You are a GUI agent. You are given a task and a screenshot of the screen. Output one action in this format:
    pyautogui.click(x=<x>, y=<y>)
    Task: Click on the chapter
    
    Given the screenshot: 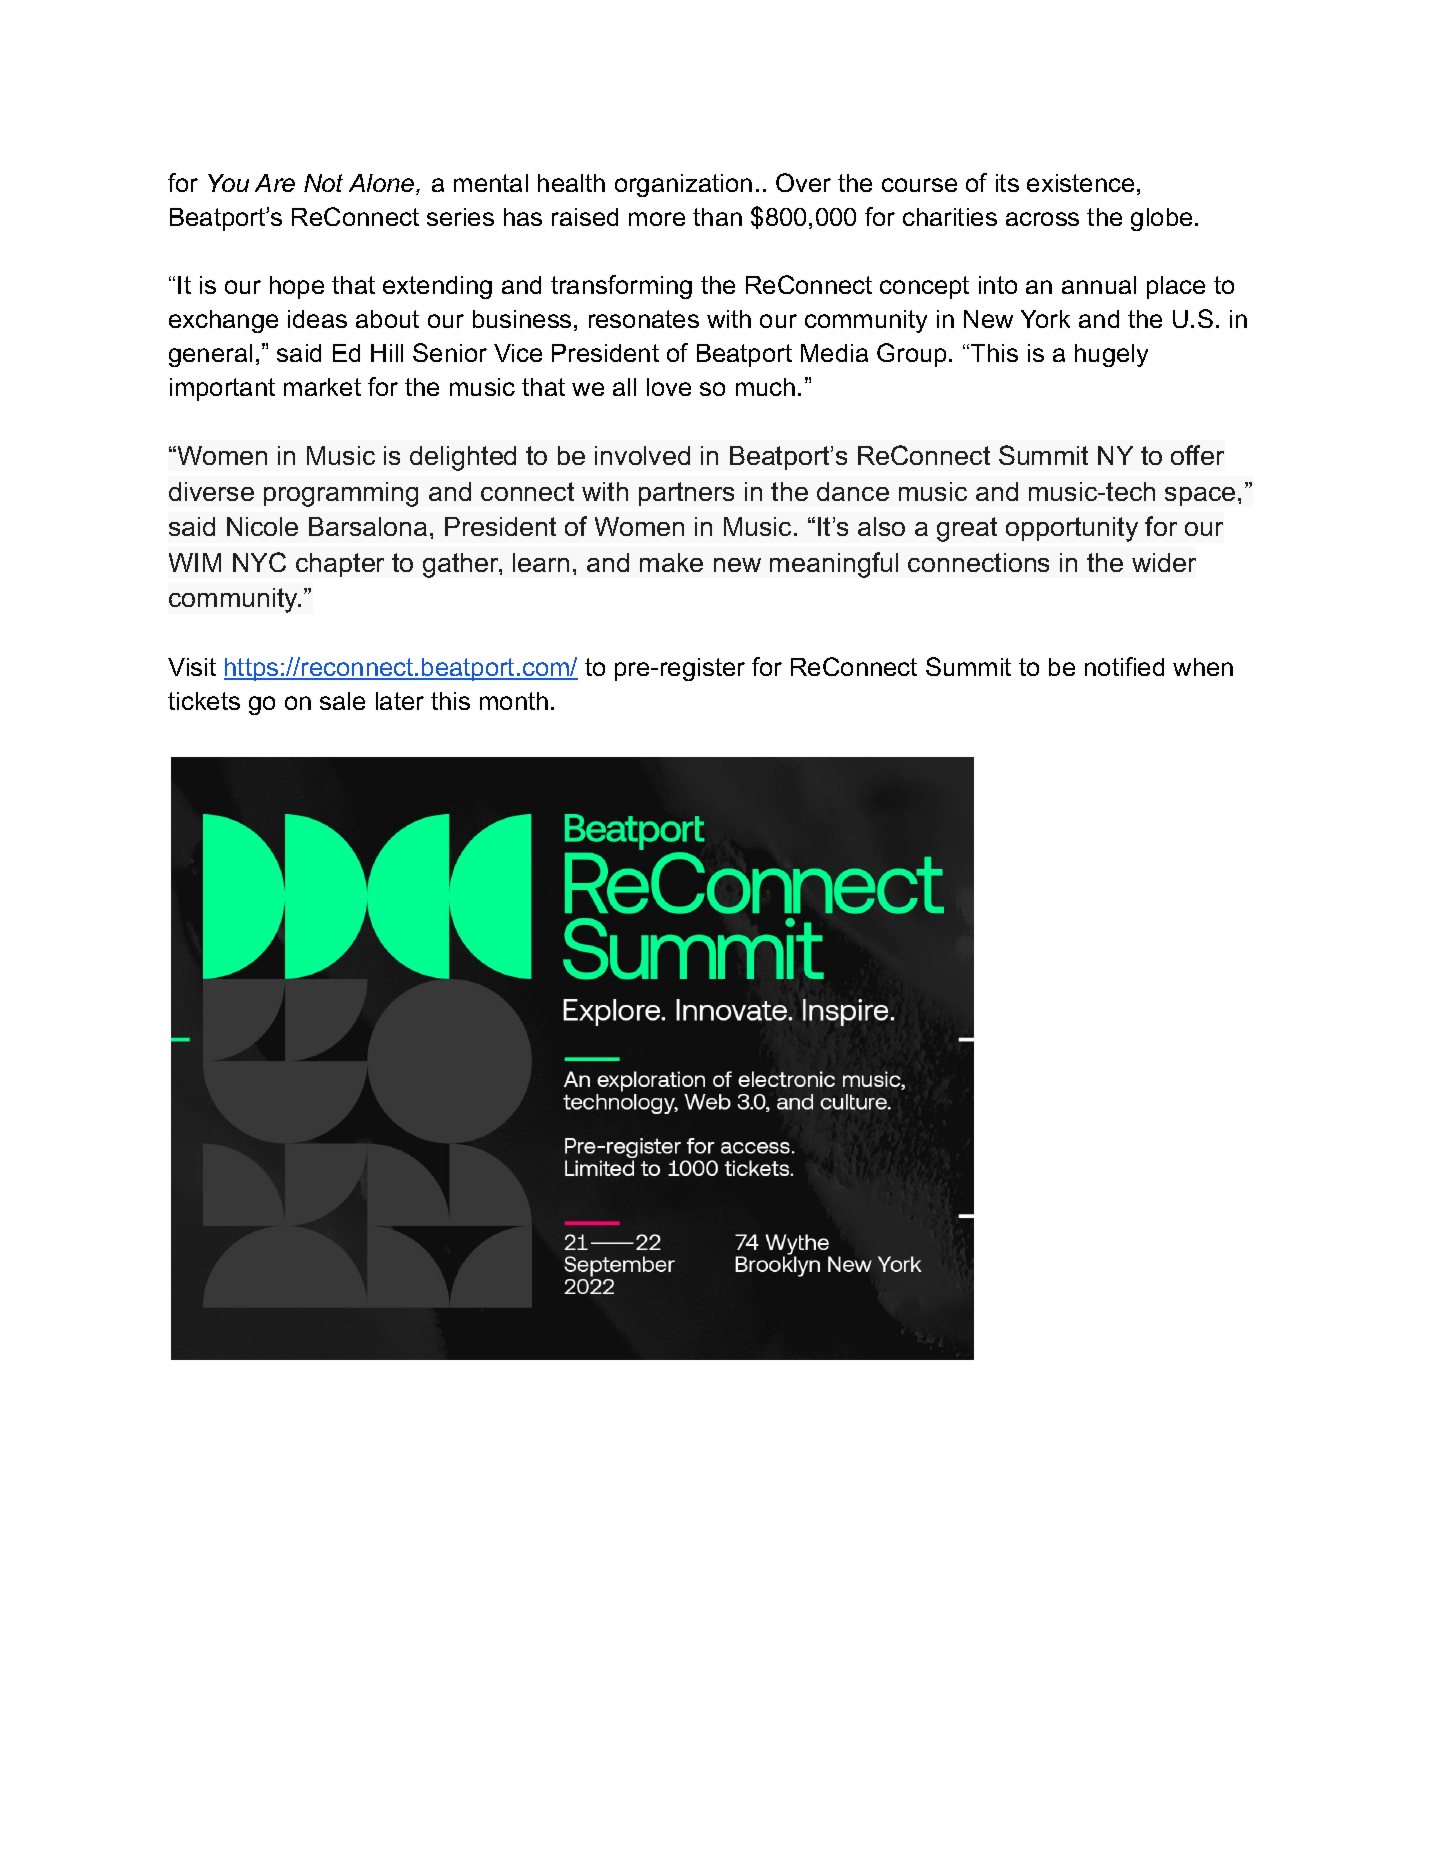 What is the action you would take?
    pyautogui.click(x=340, y=565)
